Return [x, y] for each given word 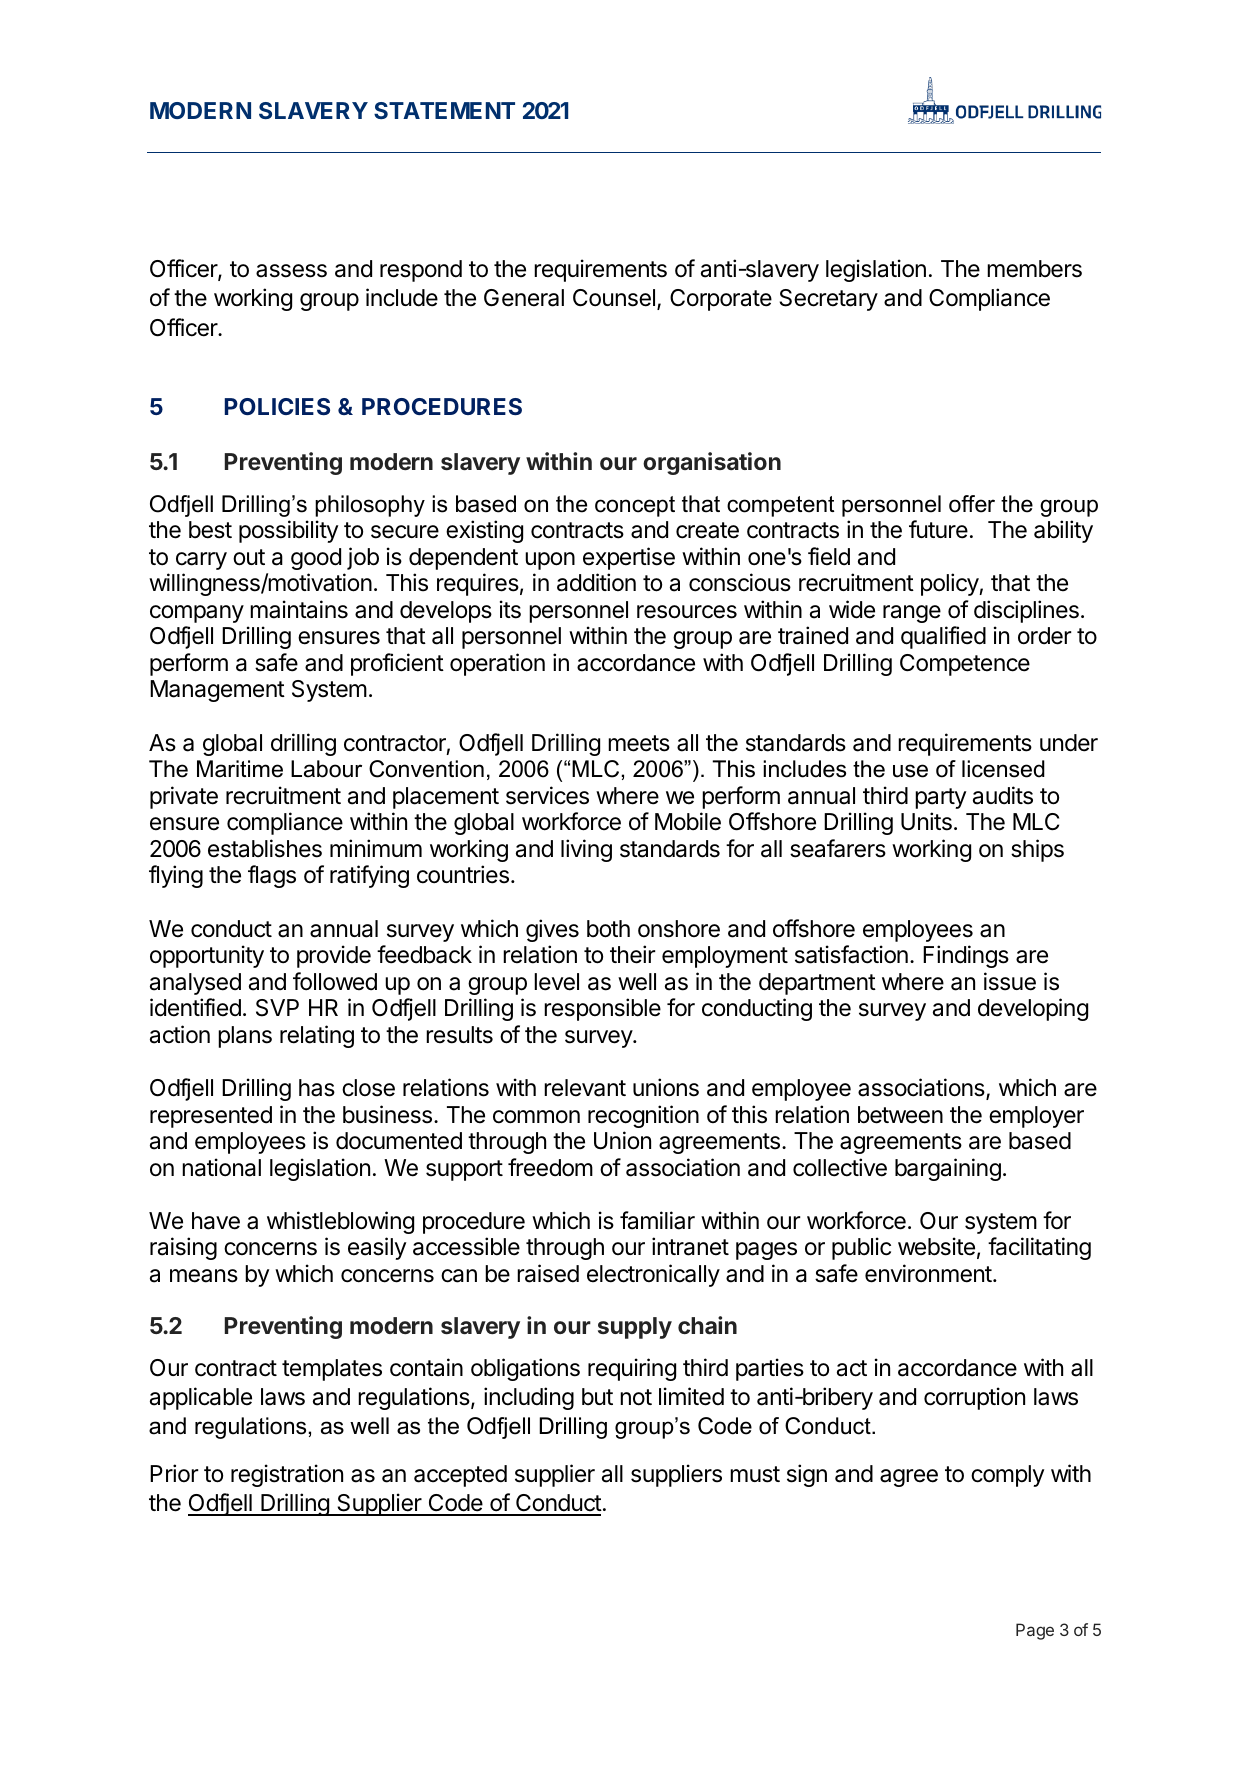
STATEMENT [444, 110]
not [636, 1397]
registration [287, 1475]
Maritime [240, 769]
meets [639, 743]
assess [291, 271]
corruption [974, 1398]
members [1034, 269]
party [940, 798]
